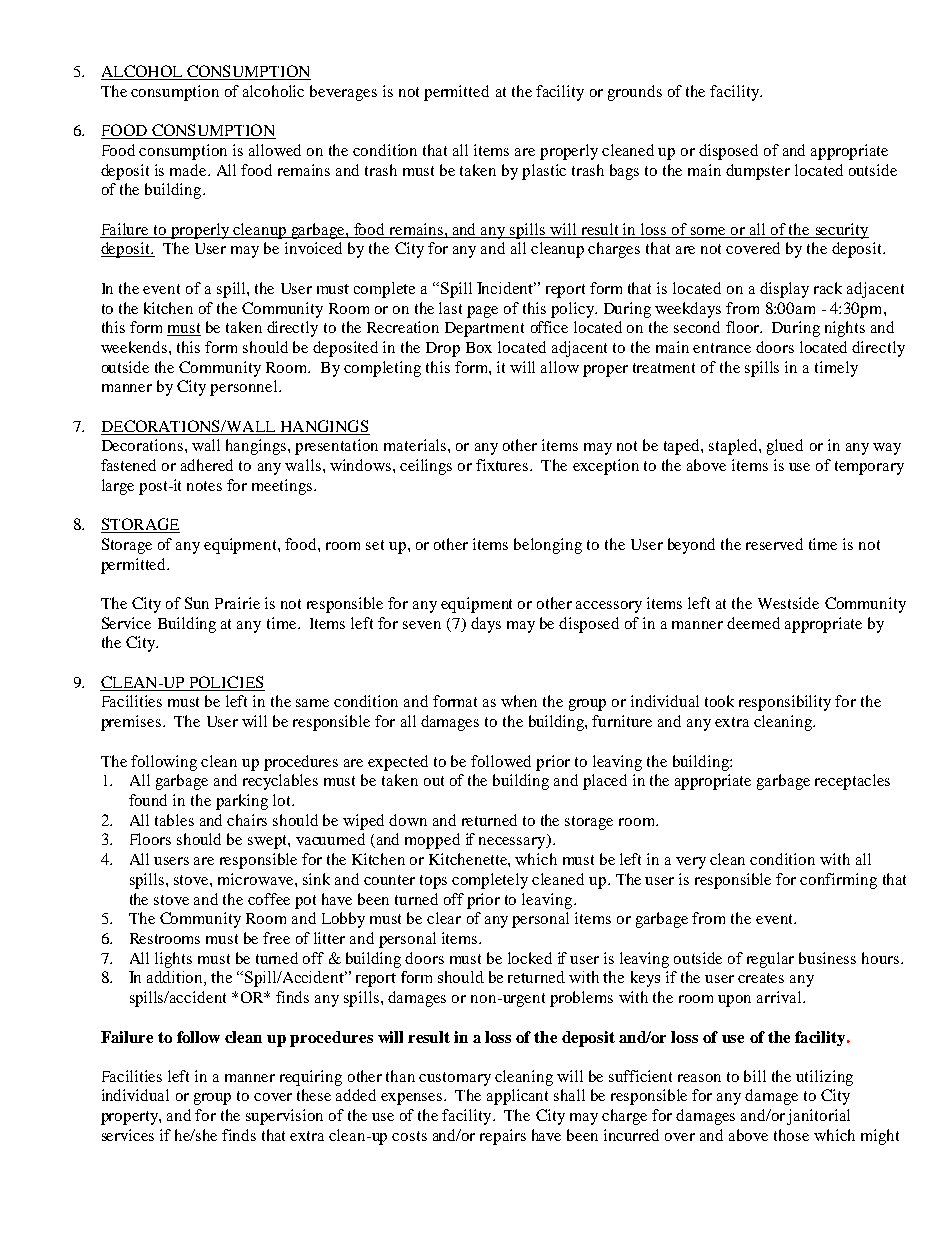  What do you see at coordinates (189, 170) in the image?
I see `made` at bounding box center [189, 170].
